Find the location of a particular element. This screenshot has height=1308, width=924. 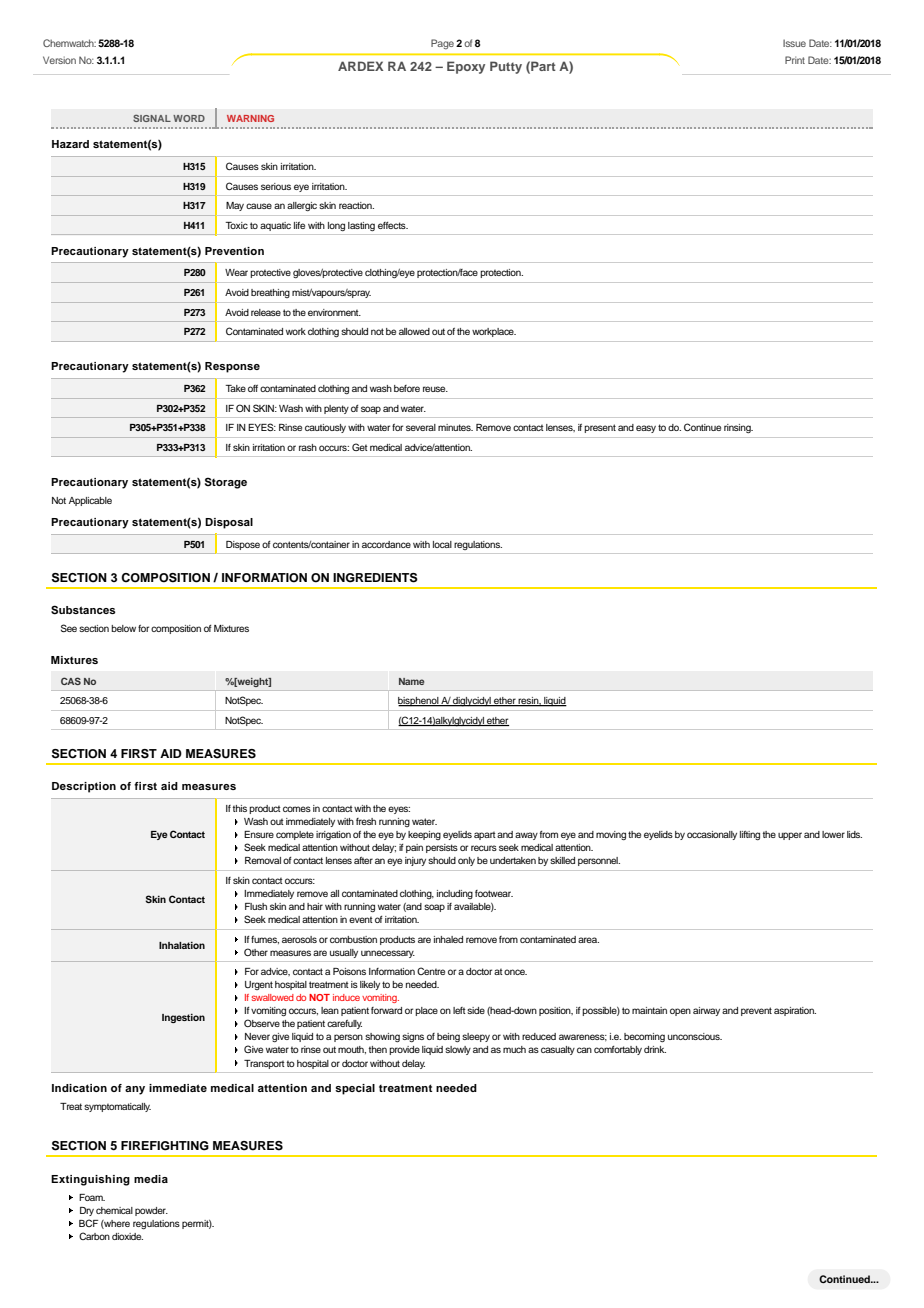

lifting is located at coordinates (750, 835).
